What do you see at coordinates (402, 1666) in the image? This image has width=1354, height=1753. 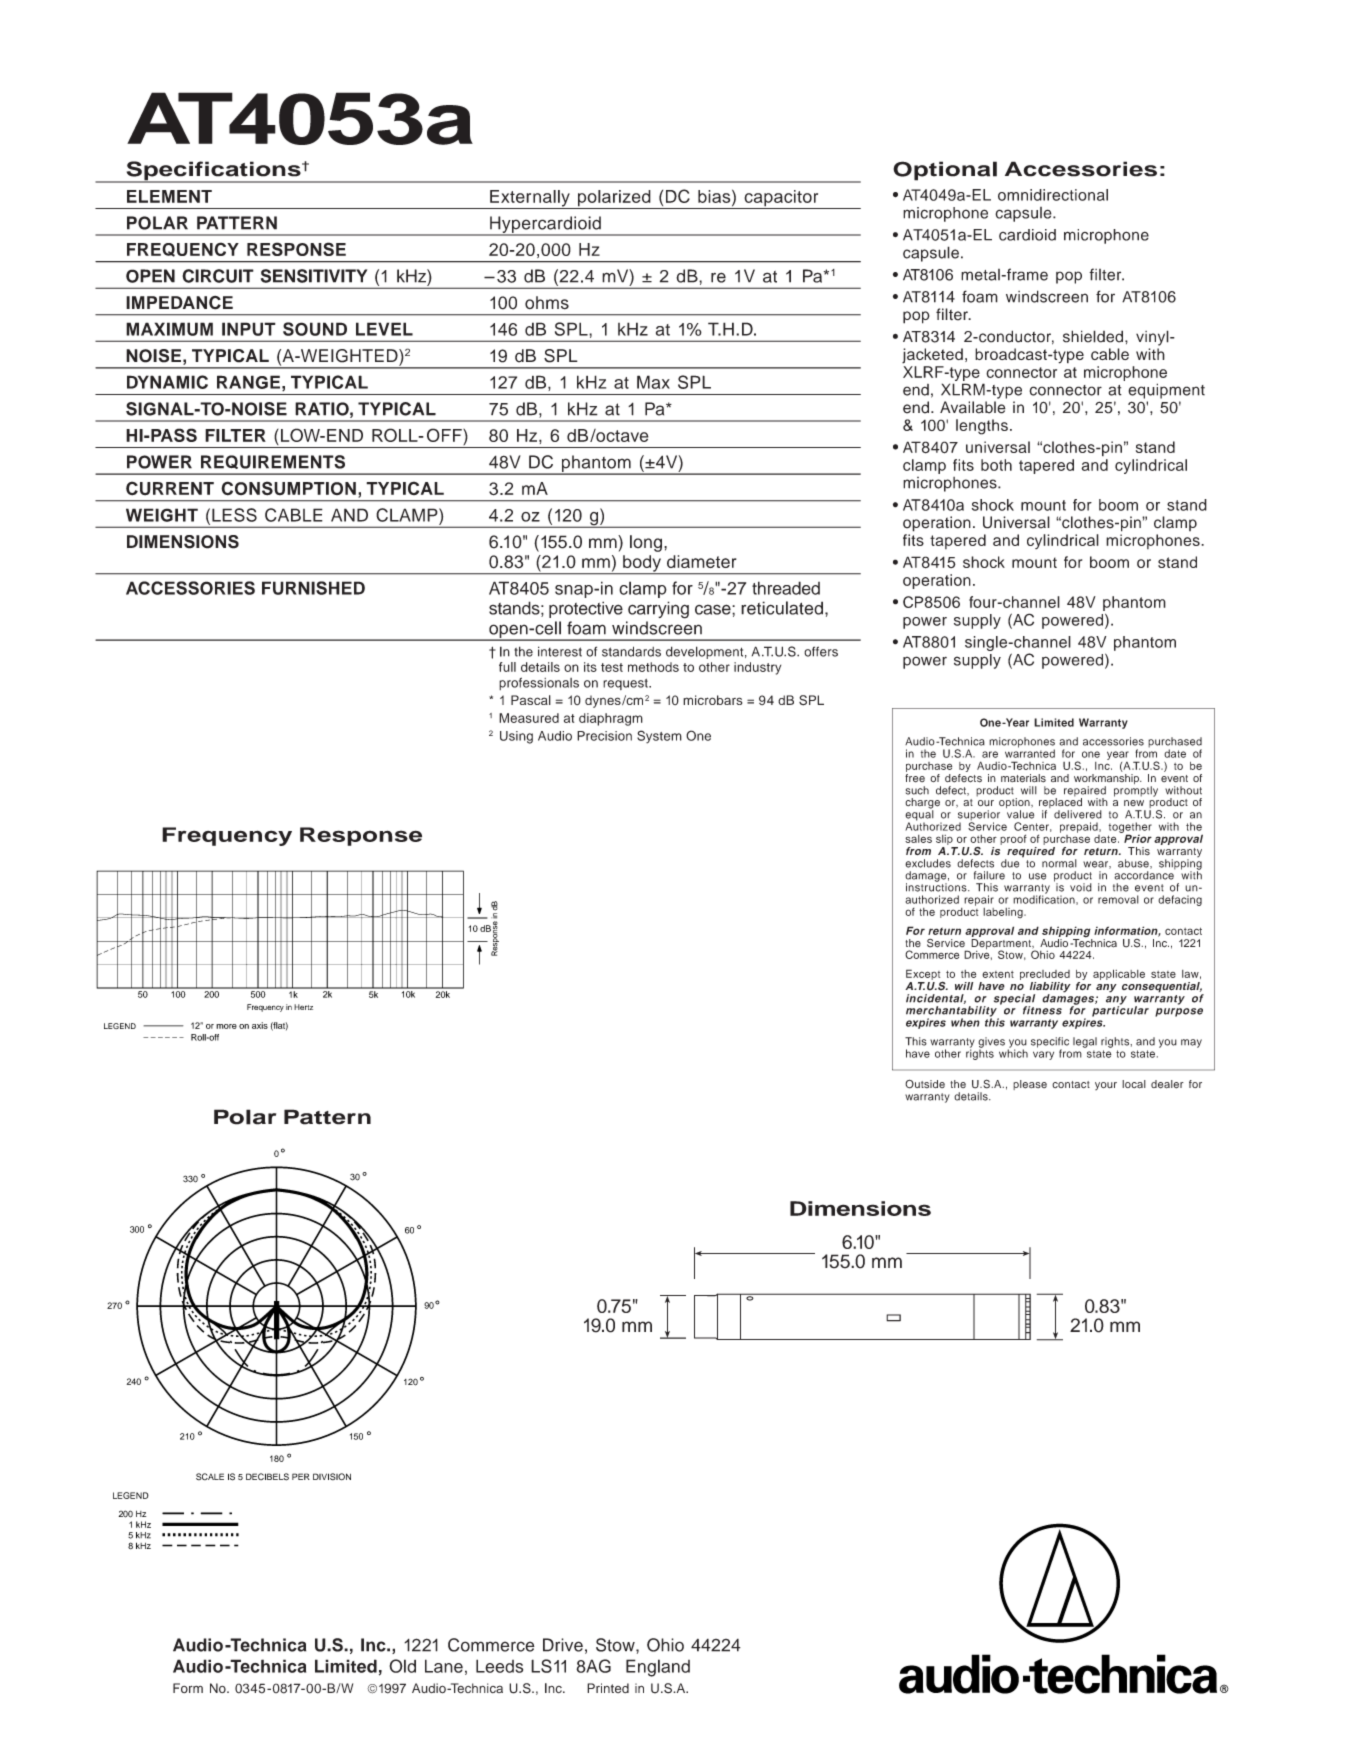 I see `Old` at bounding box center [402, 1666].
